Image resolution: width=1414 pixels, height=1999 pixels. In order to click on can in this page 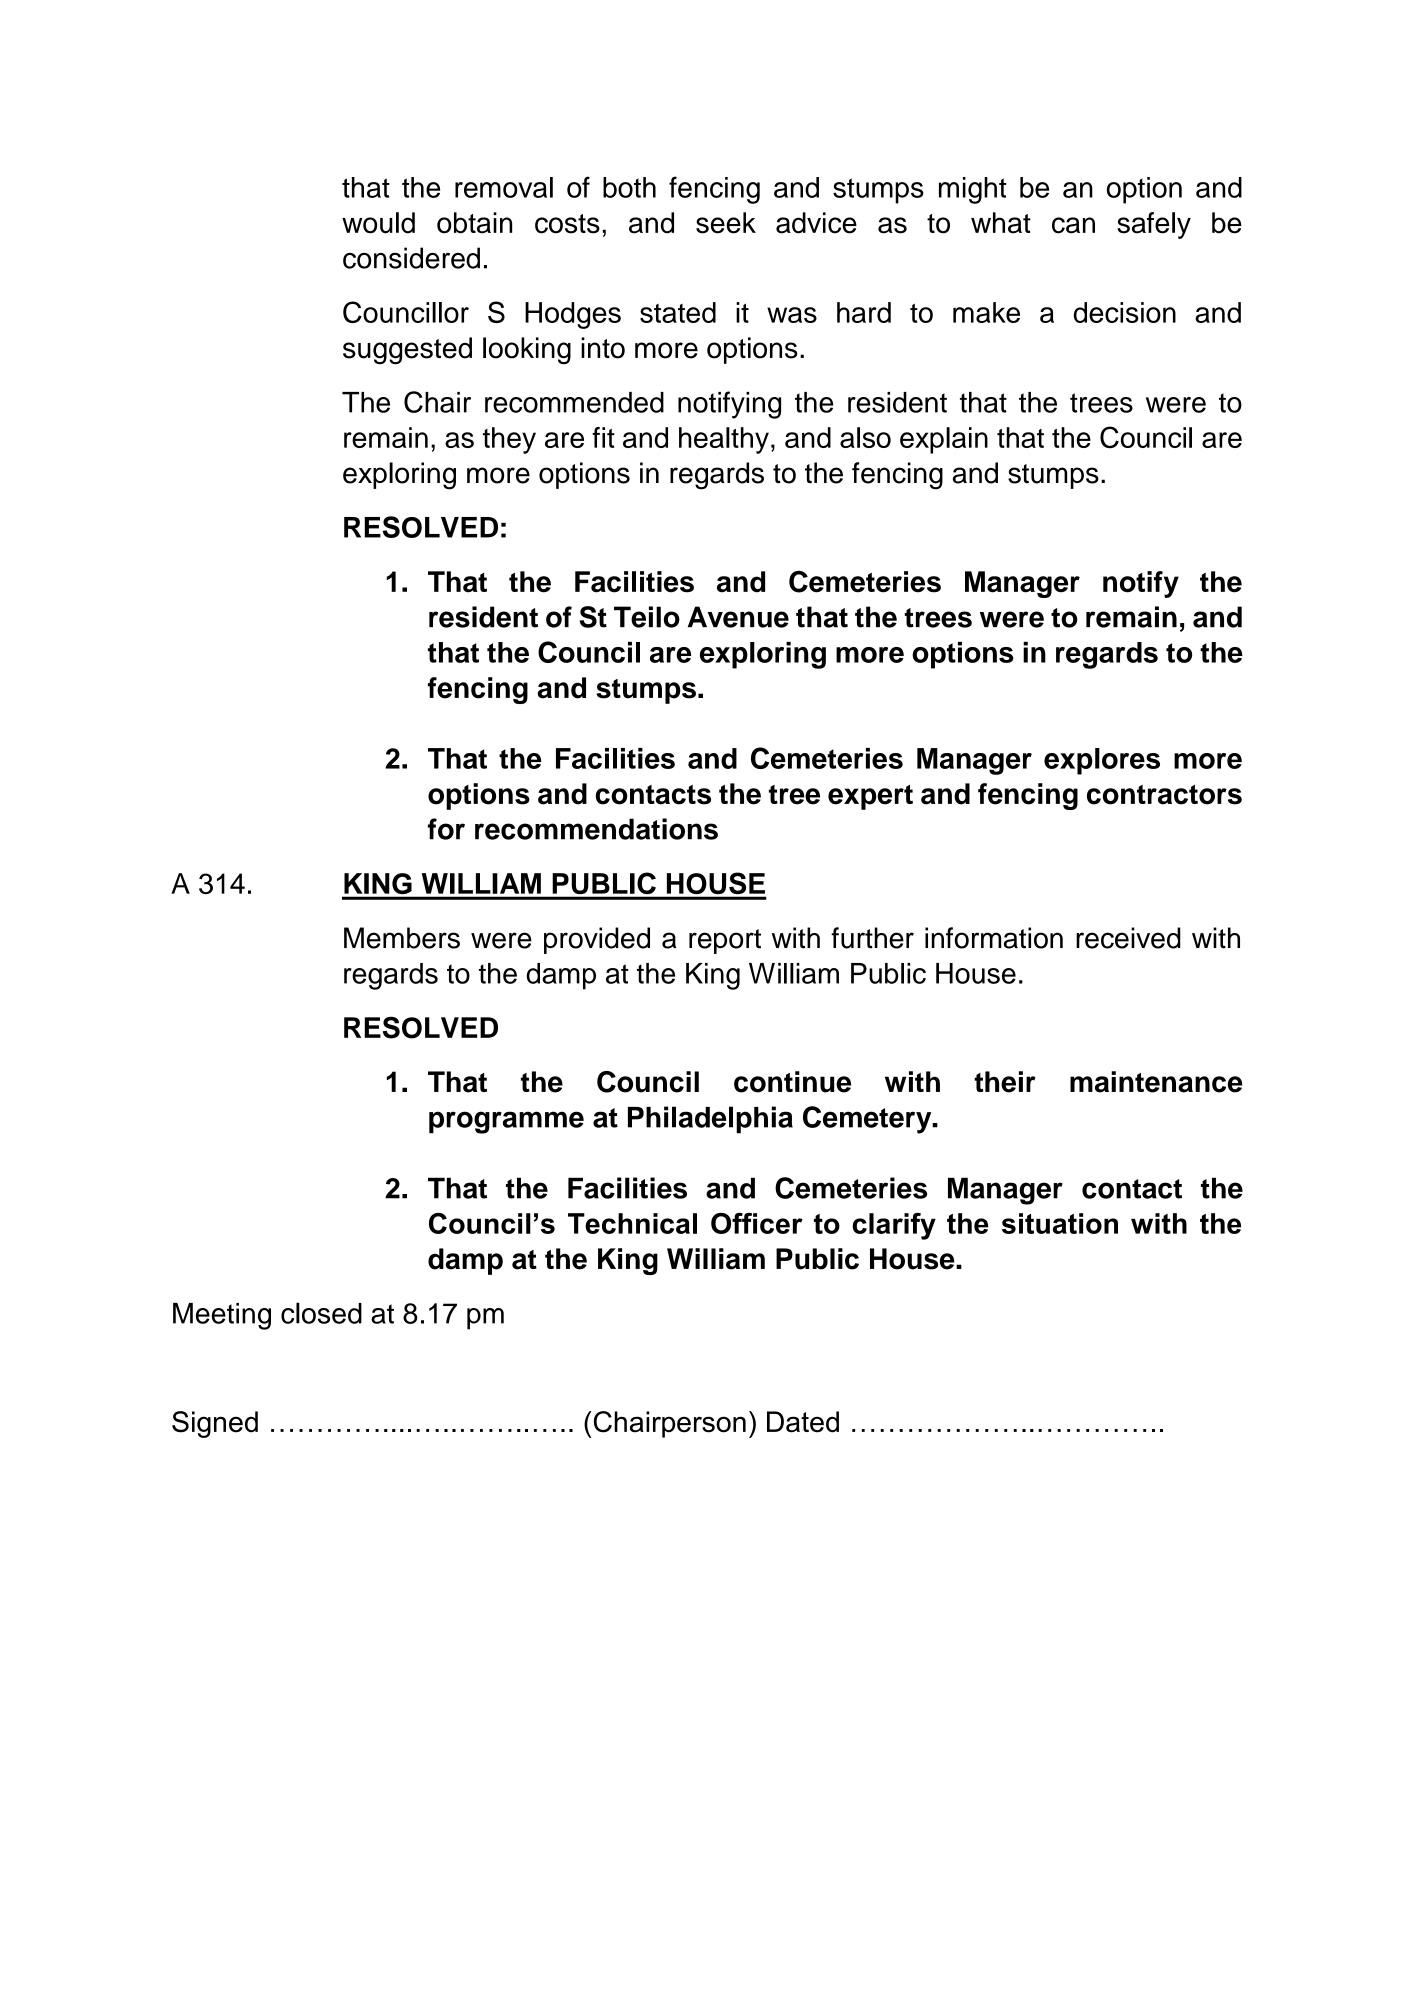, I will do `click(1073, 225)`.
